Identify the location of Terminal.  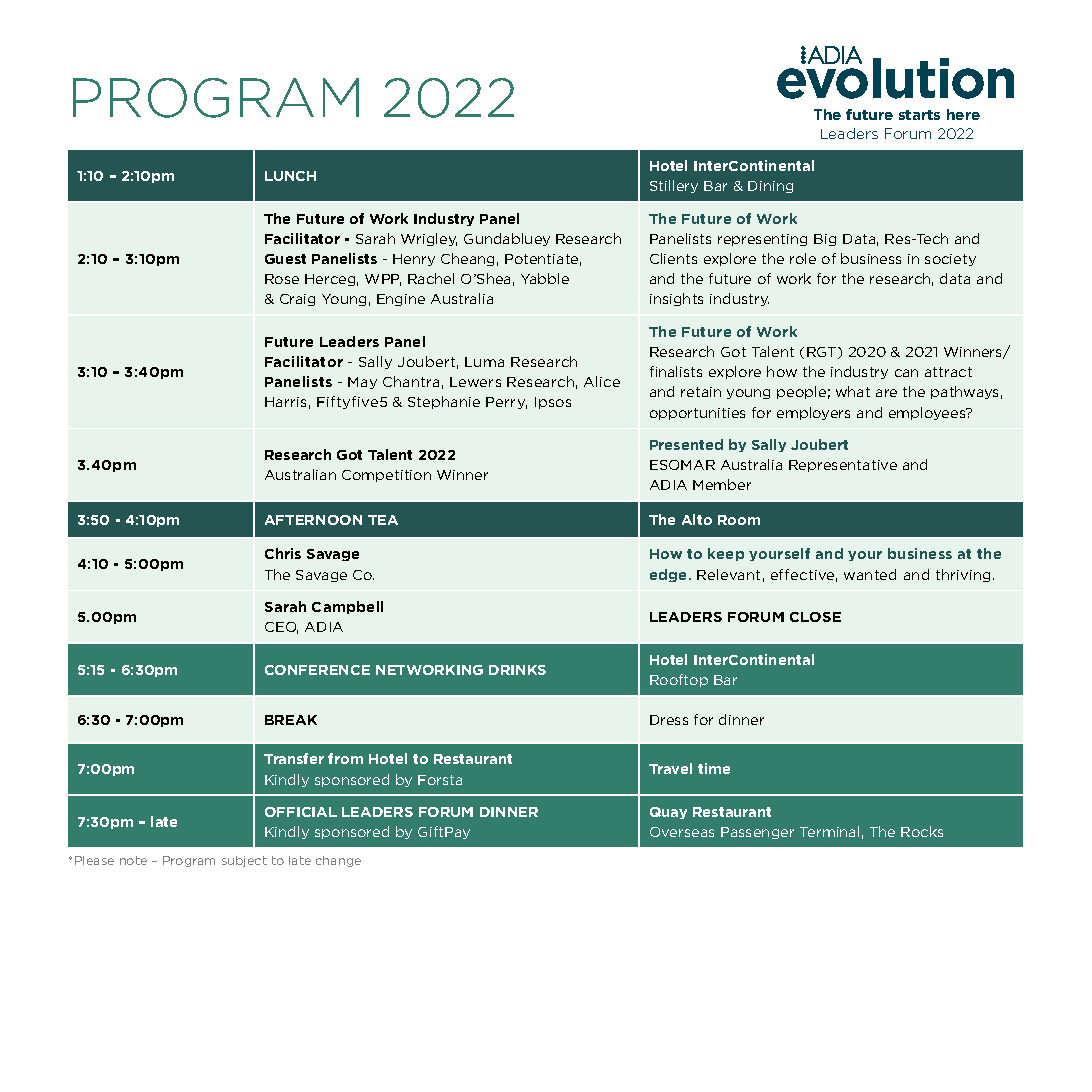
(829, 831).
